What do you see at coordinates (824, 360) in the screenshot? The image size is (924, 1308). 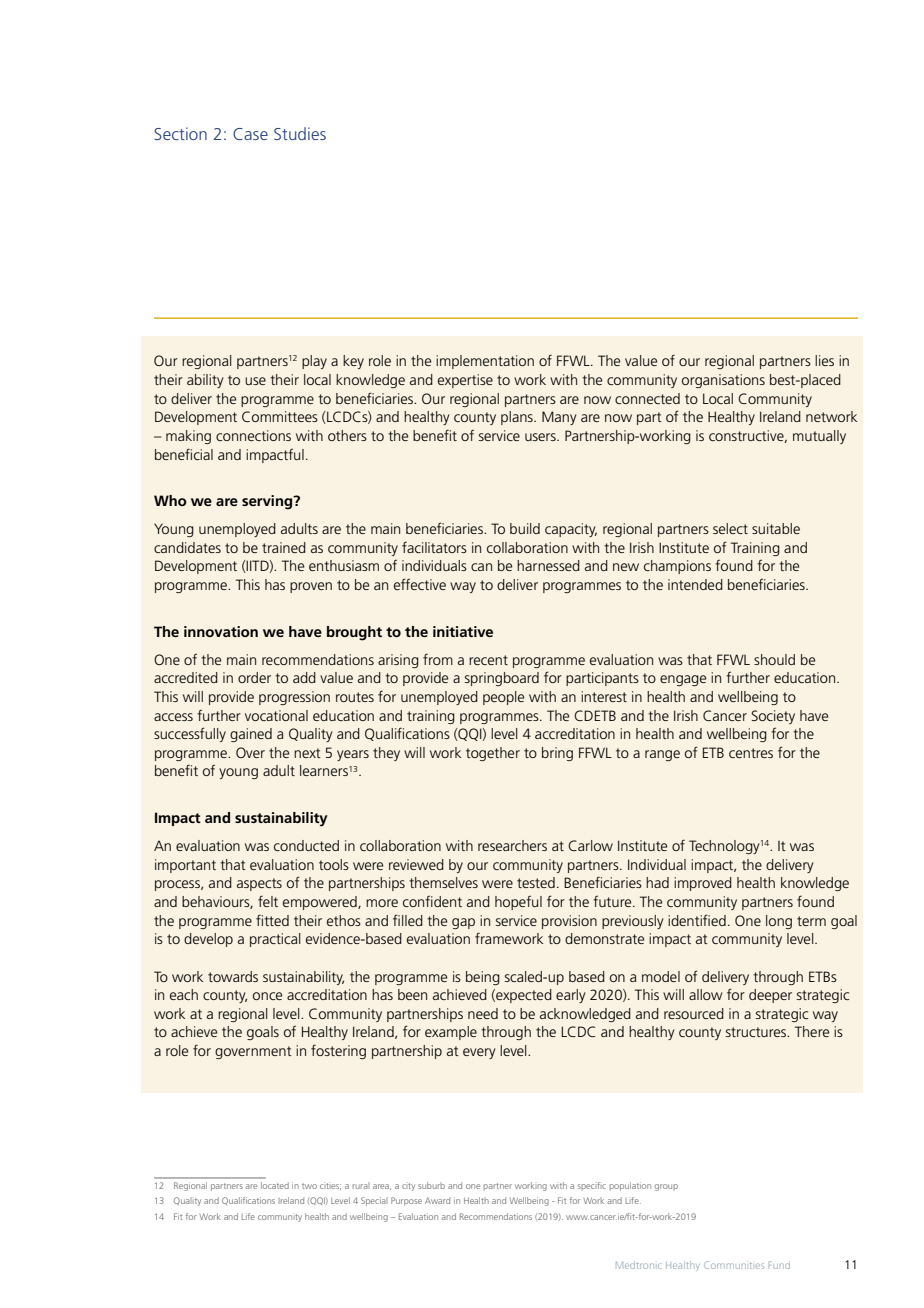 I see `lies` at bounding box center [824, 360].
